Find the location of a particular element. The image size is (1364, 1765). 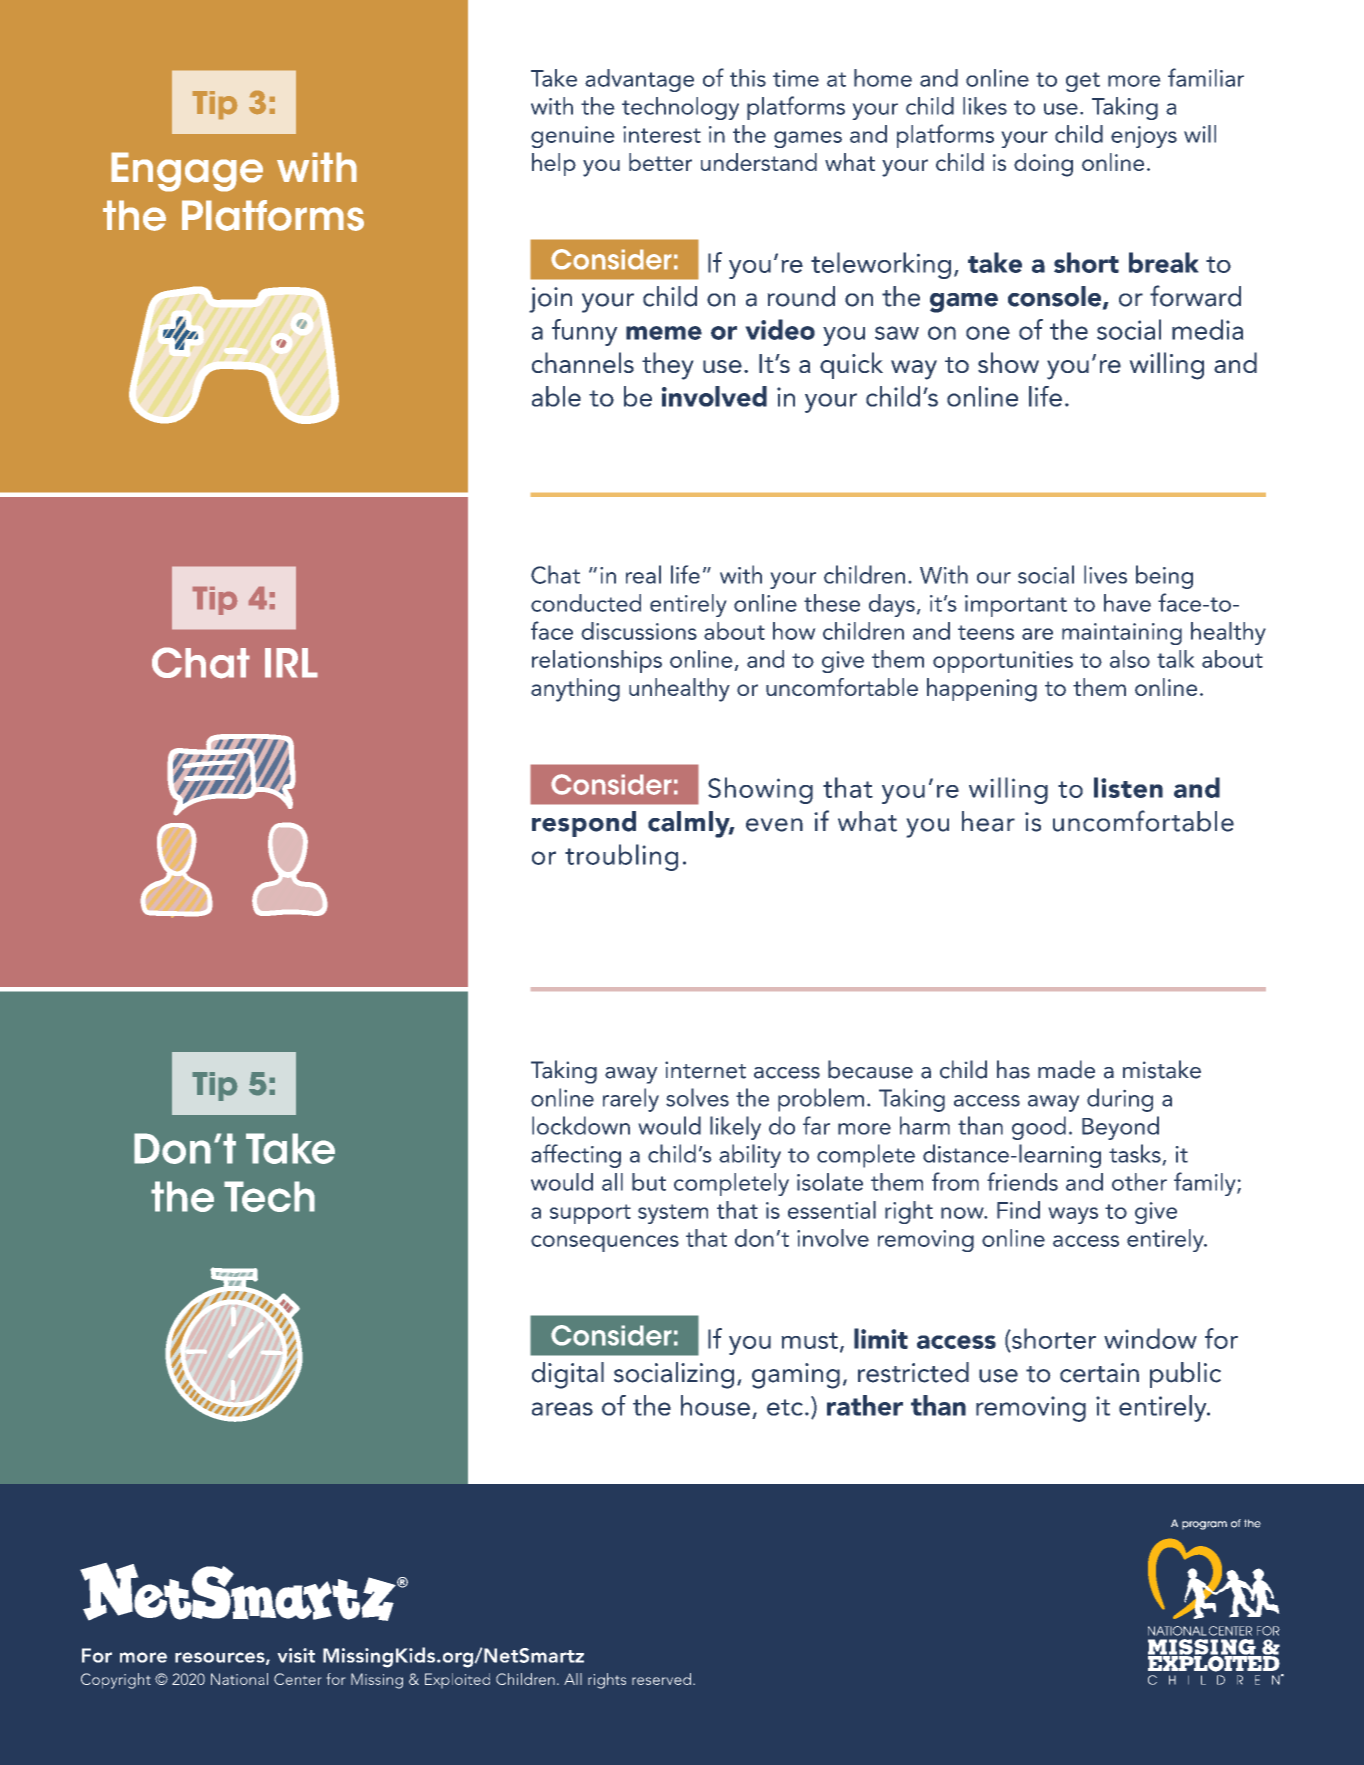

certain is located at coordinates (1099, 1373).
